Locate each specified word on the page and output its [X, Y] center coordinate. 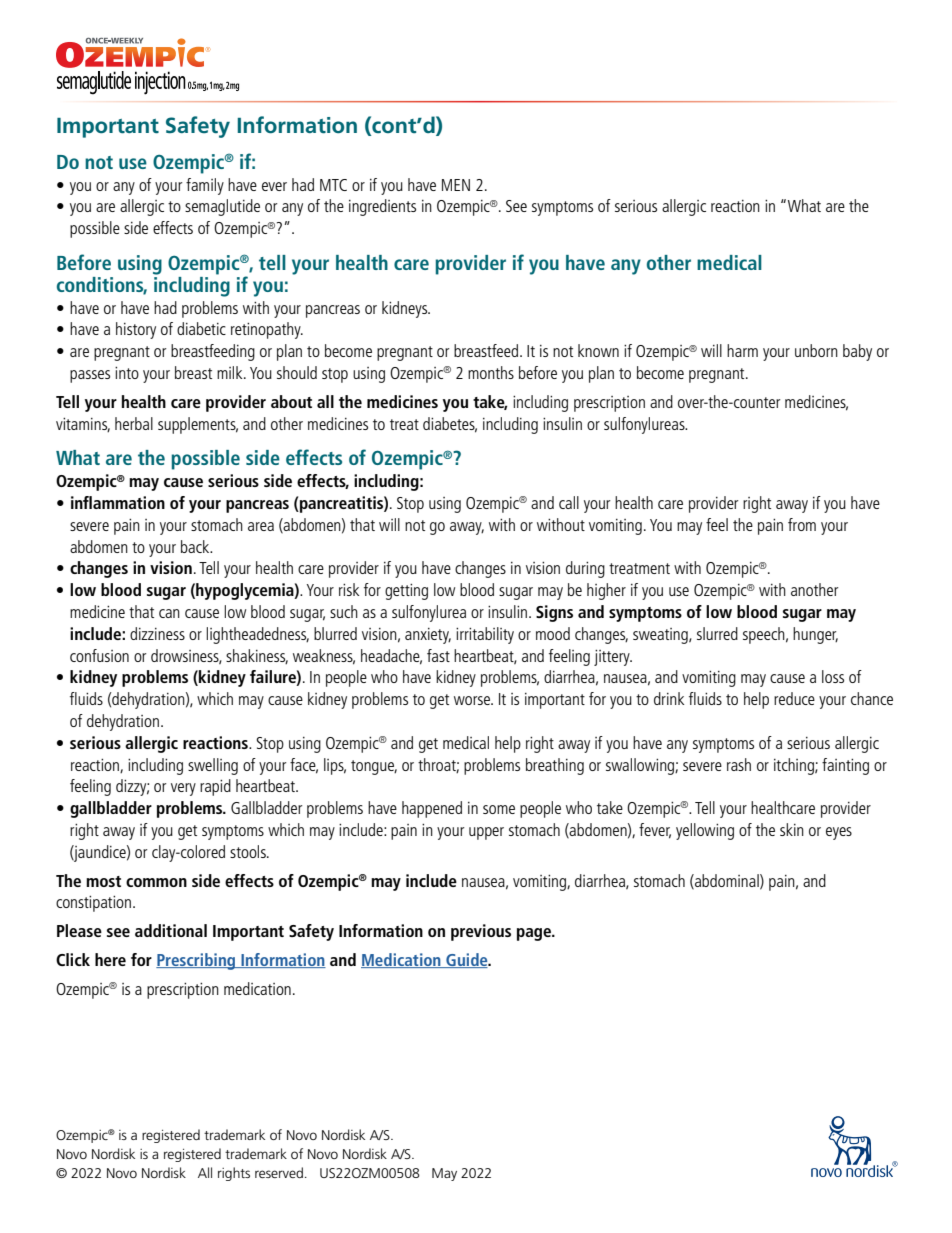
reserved [279, 1172]
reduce [794, 698]
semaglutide [222, 207]
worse [473, 700]
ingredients [382, 207]
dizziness [157, 633]
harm [742, 350]
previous [481, 932]
